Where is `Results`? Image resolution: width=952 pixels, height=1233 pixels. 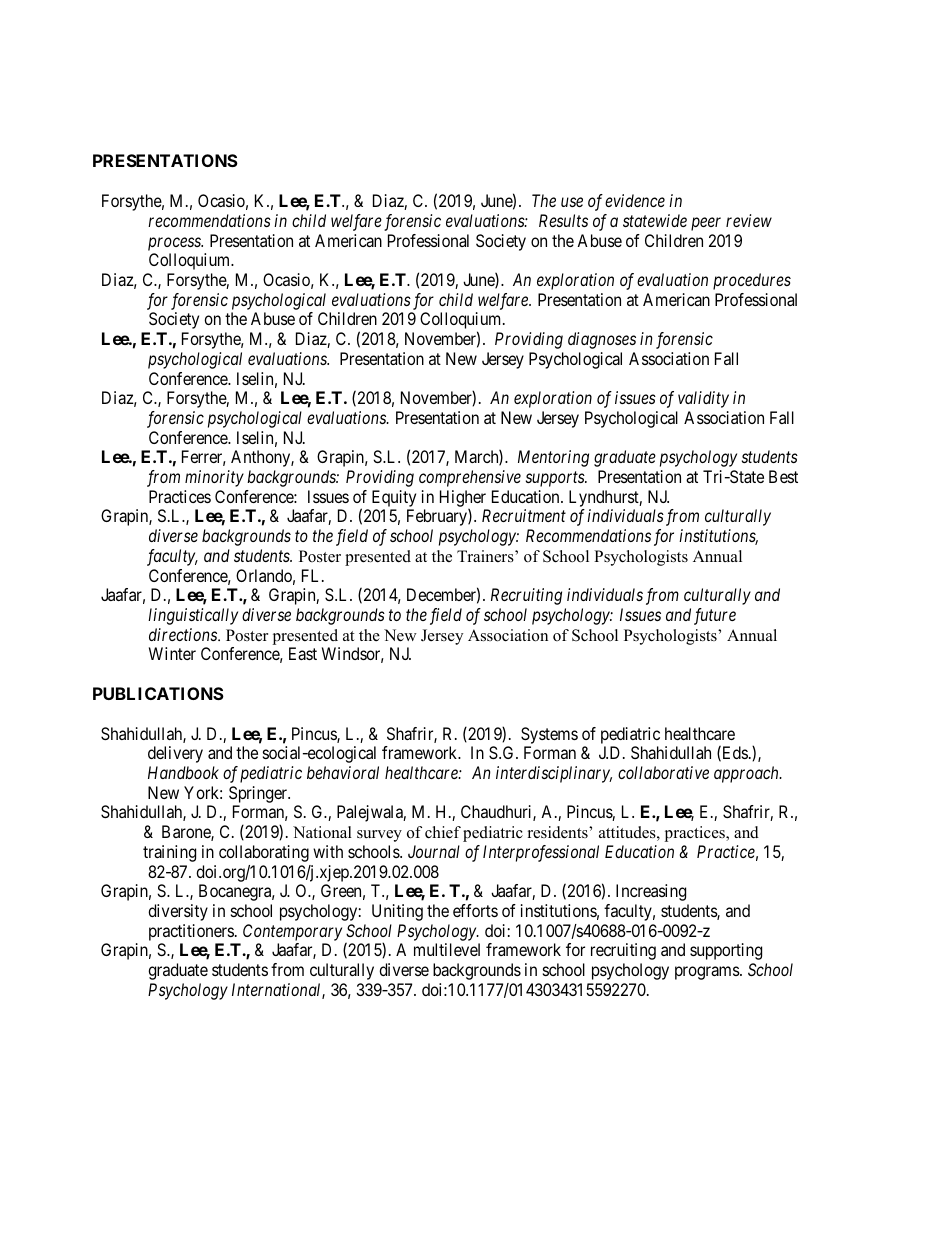 Results is located at coordinates (563, 220).
